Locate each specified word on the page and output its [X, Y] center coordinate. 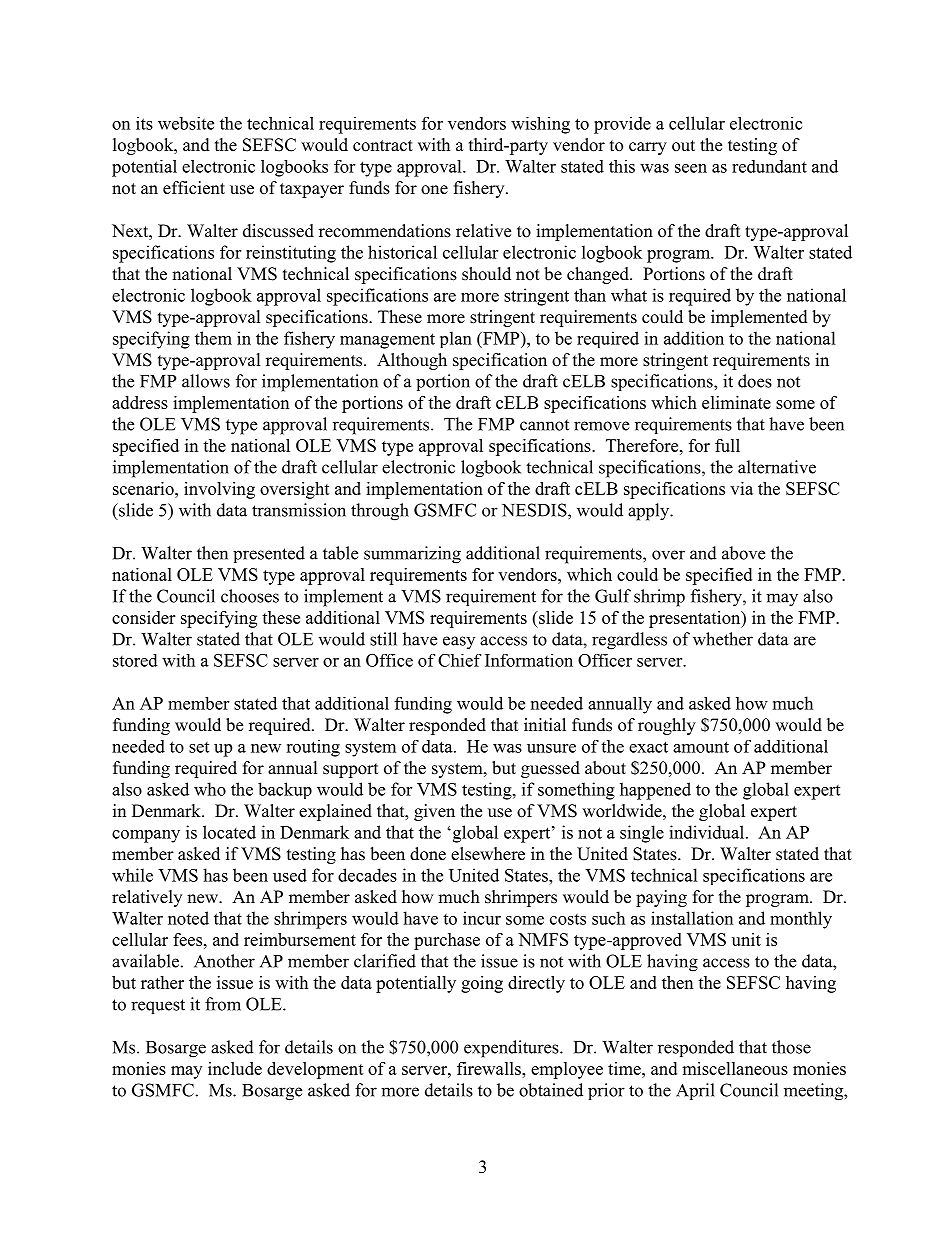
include [235, 1068]
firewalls [490, 1068]
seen [691, 168]
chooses [250, 596]
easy [459, 642]
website [186, 123]
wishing [540, 125]
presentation [696, 619]
